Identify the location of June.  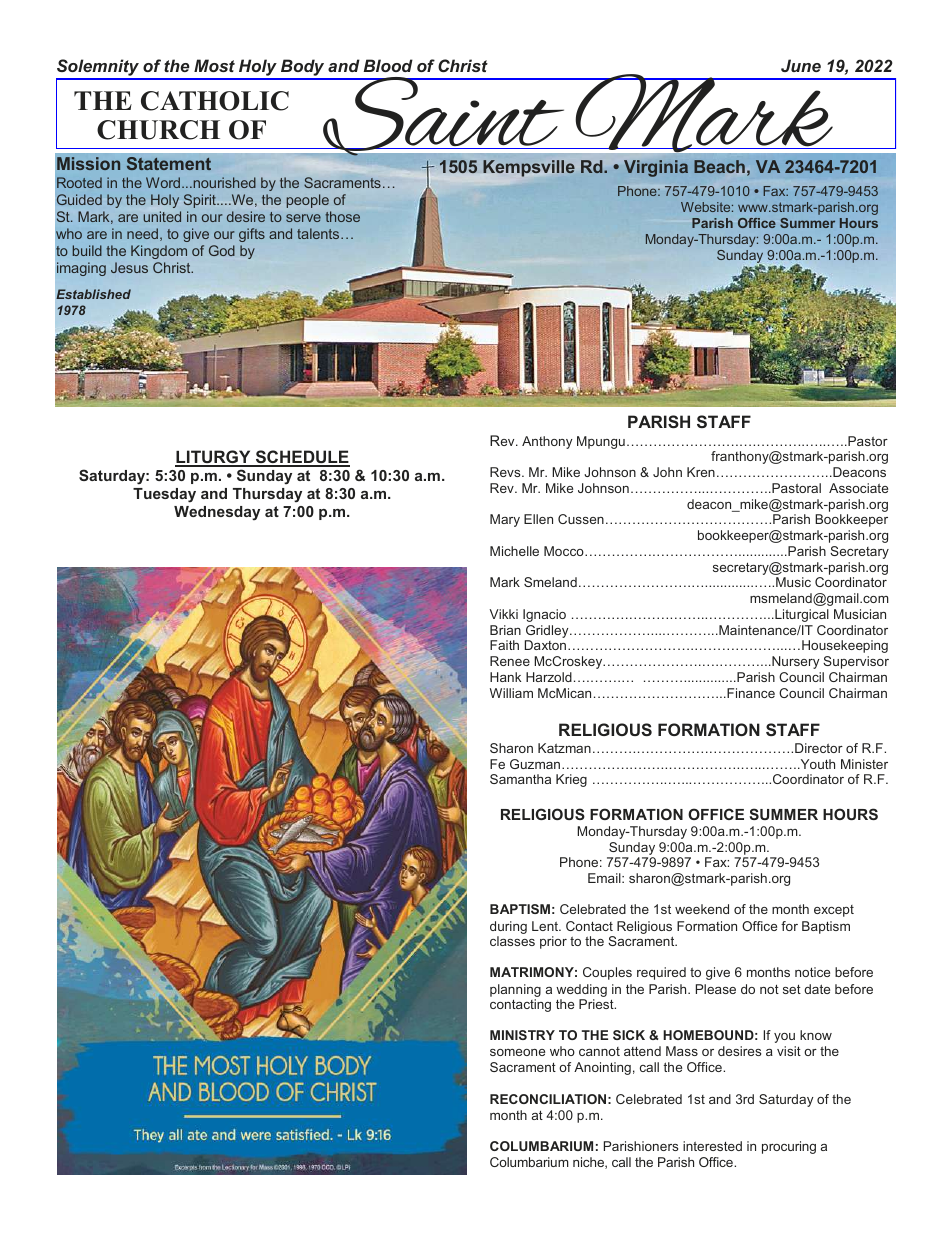
(801, 65).
